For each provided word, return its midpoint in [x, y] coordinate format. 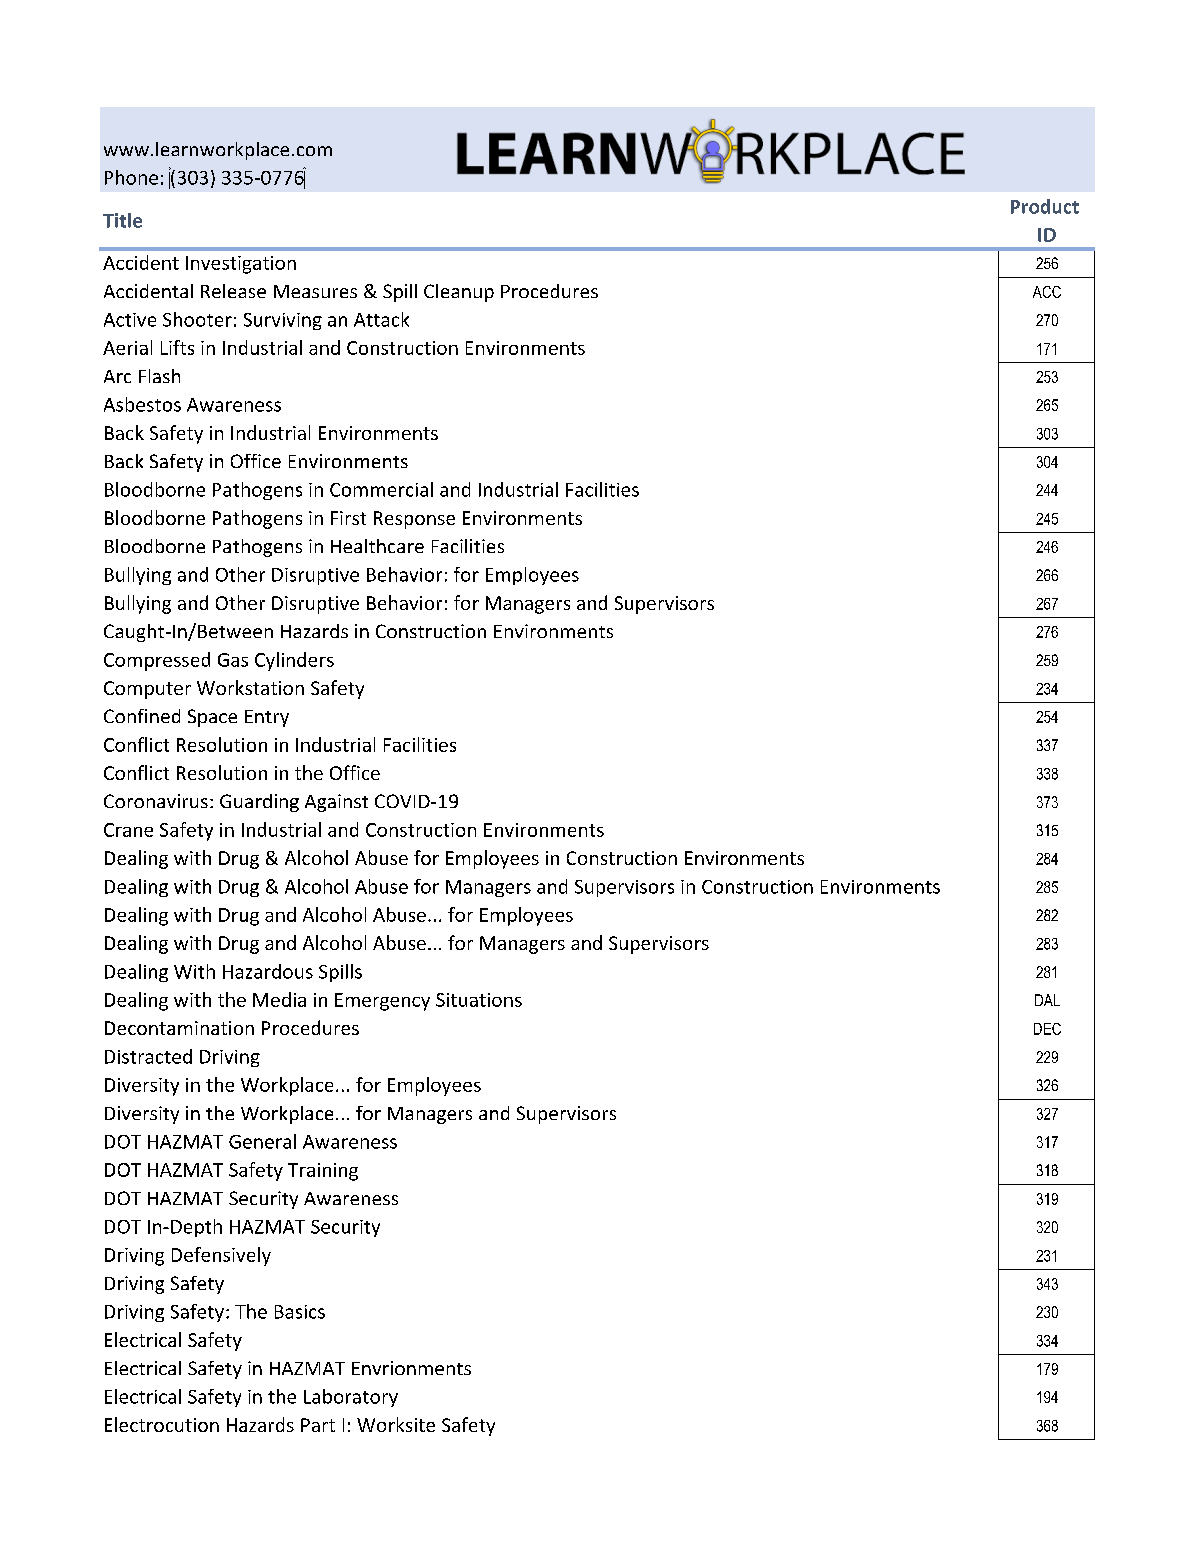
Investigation [241, 265]
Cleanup [459, 293]
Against [336, 803]
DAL [1047, 1000]
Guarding [259, 803]
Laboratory [351, 1398]
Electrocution [162, 1424]
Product [1045, 206]
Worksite [396, 1424]
